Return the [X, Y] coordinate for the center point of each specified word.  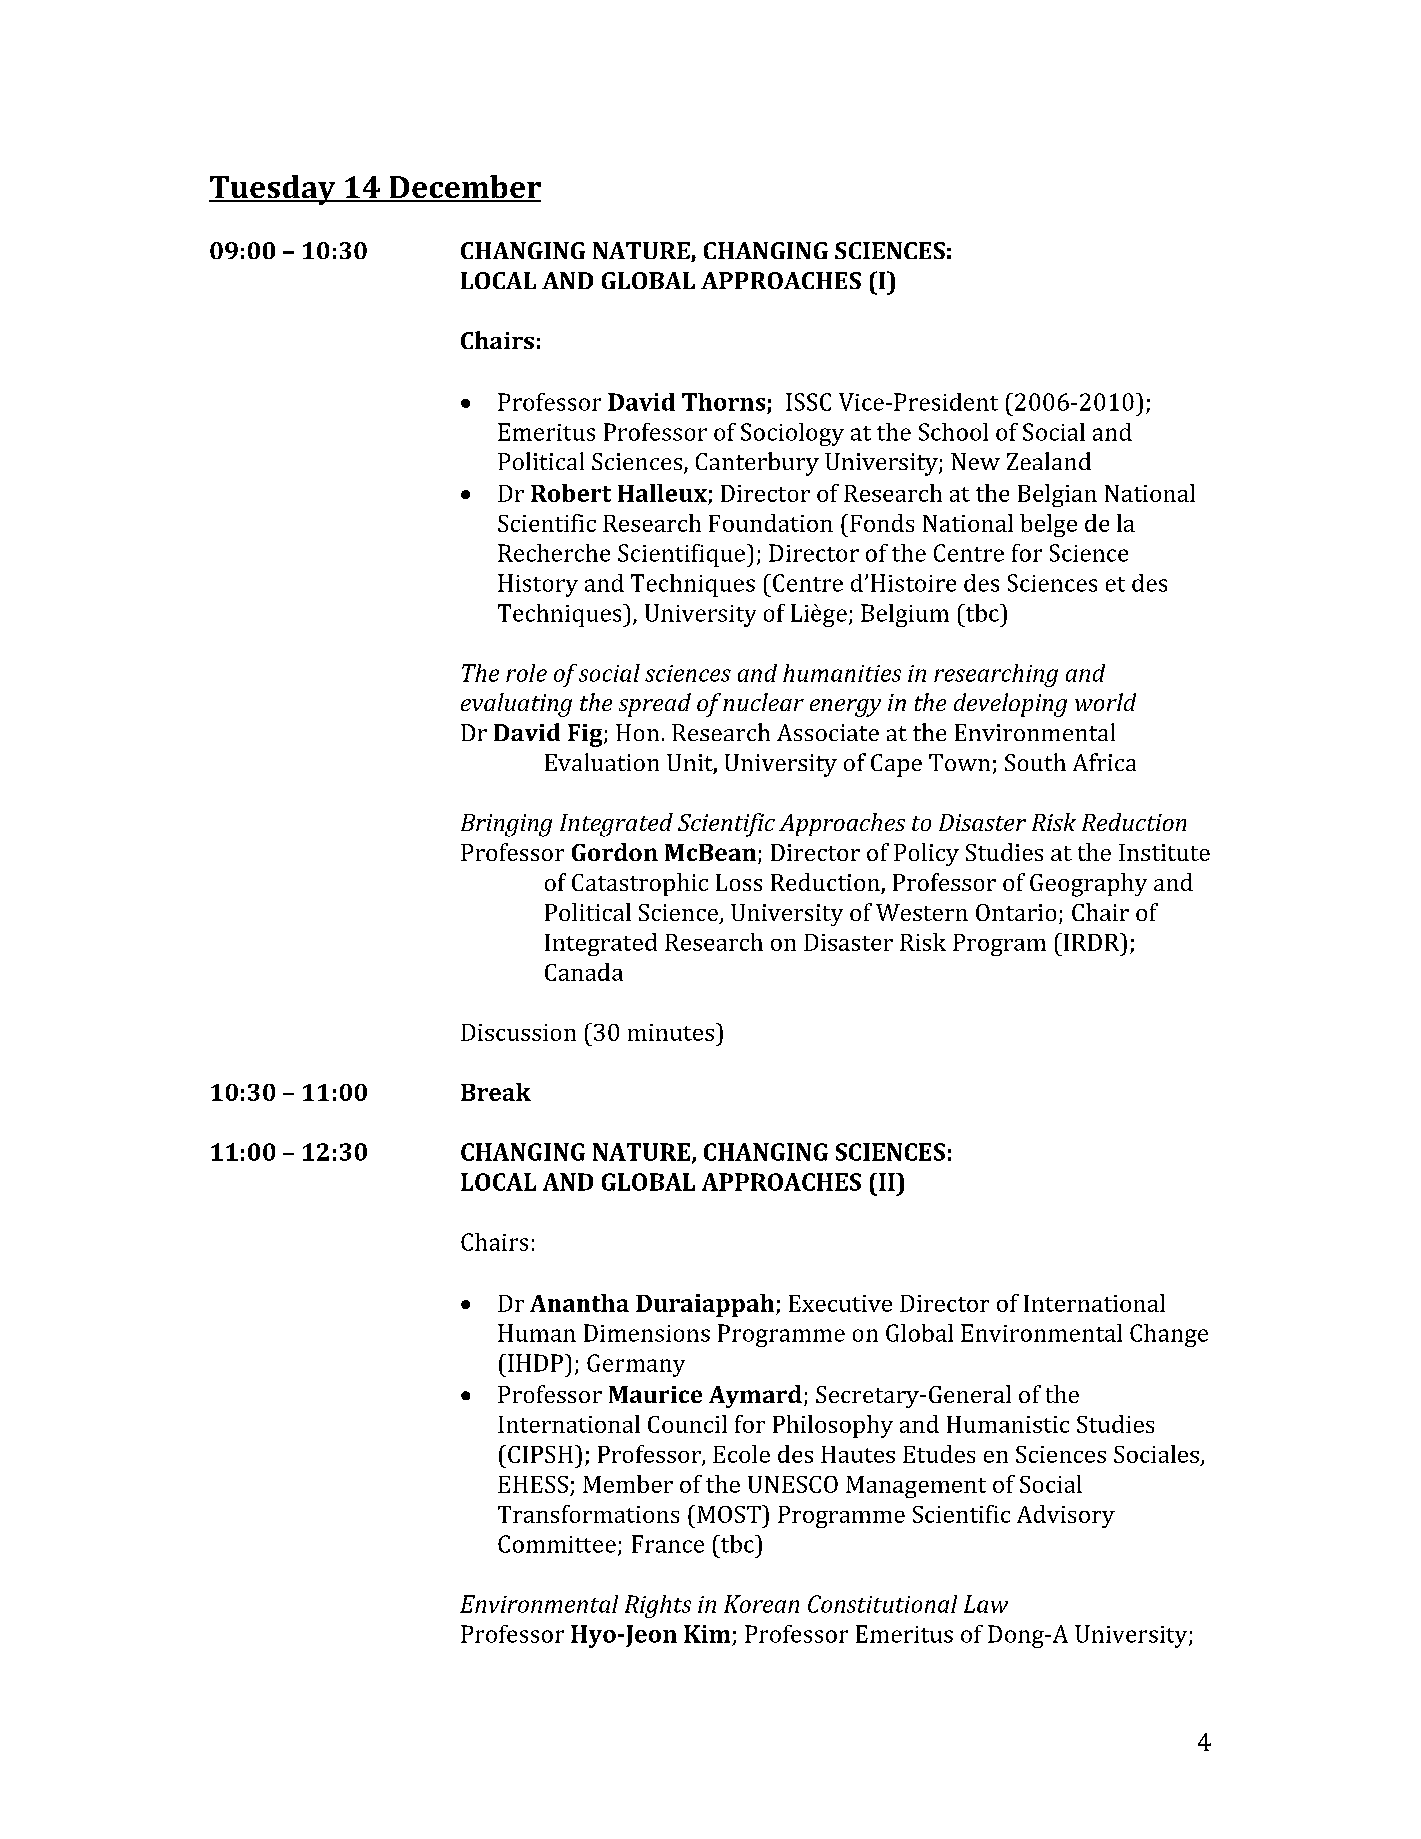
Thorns [723, 402]
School [953, 432]
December [464, 188]
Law [986, 1604]
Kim [707, 1634]
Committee [557, 1544]
